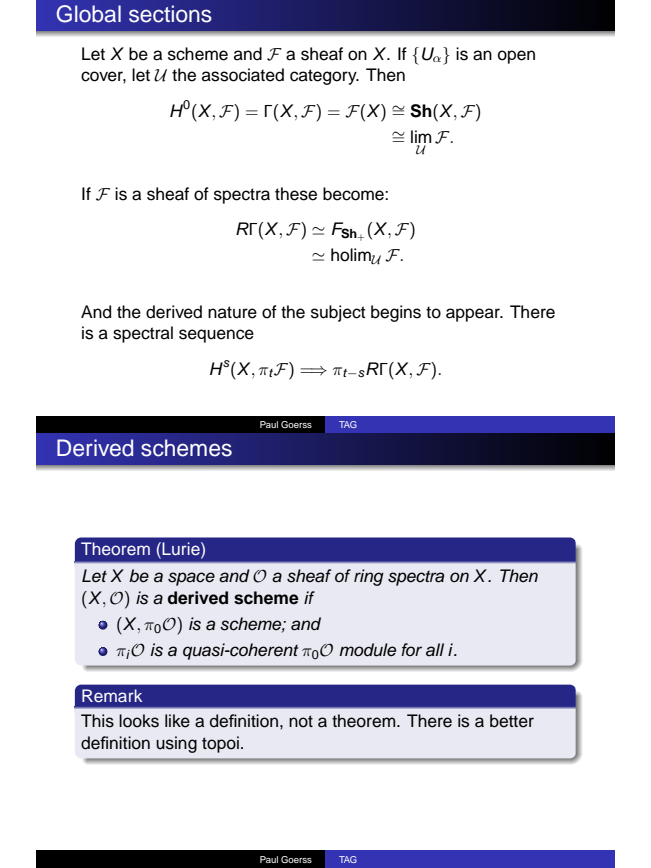 This document has width=651, height=868. I want to click on sections, so click(170, 14).
